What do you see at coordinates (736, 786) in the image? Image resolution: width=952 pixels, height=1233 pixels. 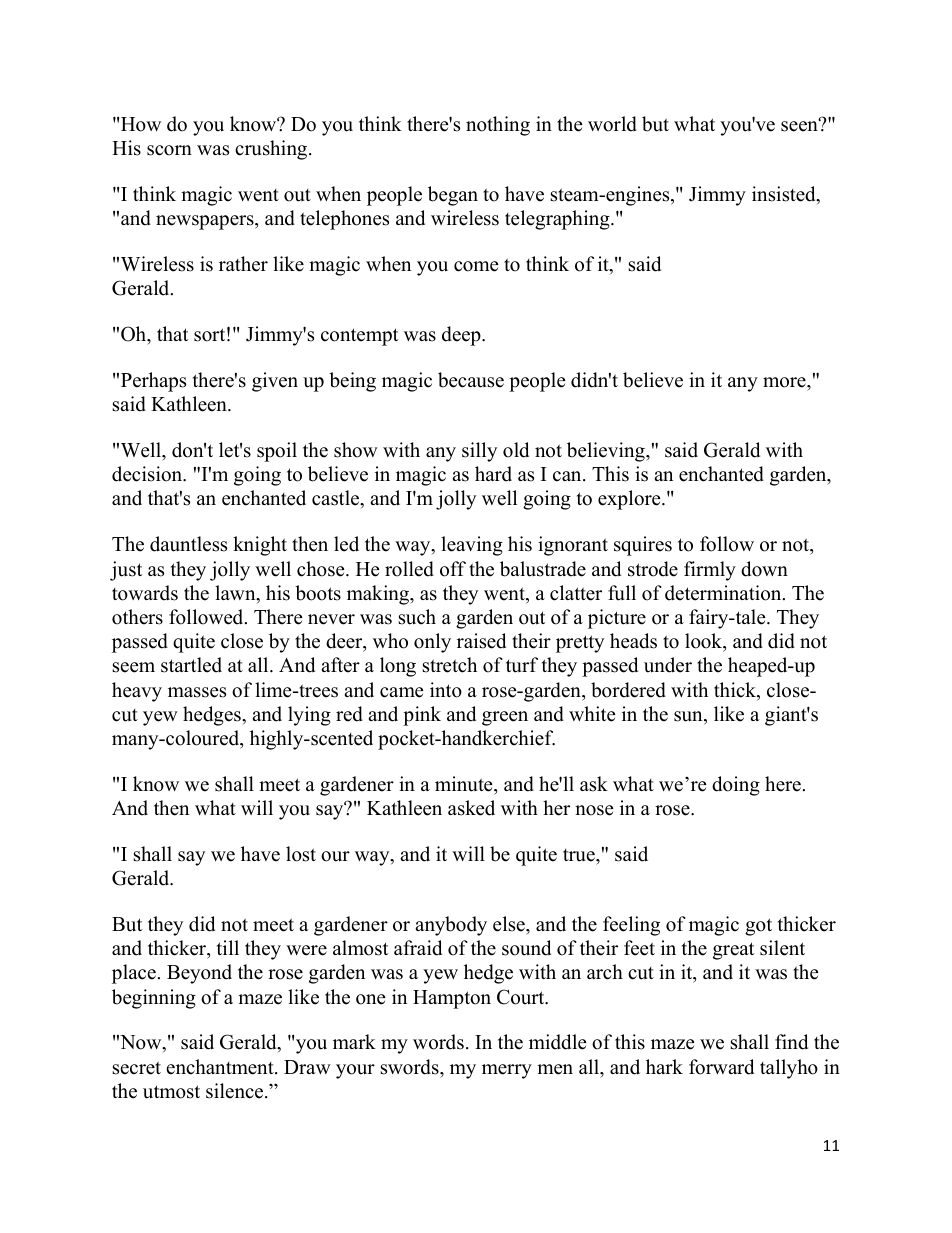 I see `doing` at bounding box center [736, 786].
